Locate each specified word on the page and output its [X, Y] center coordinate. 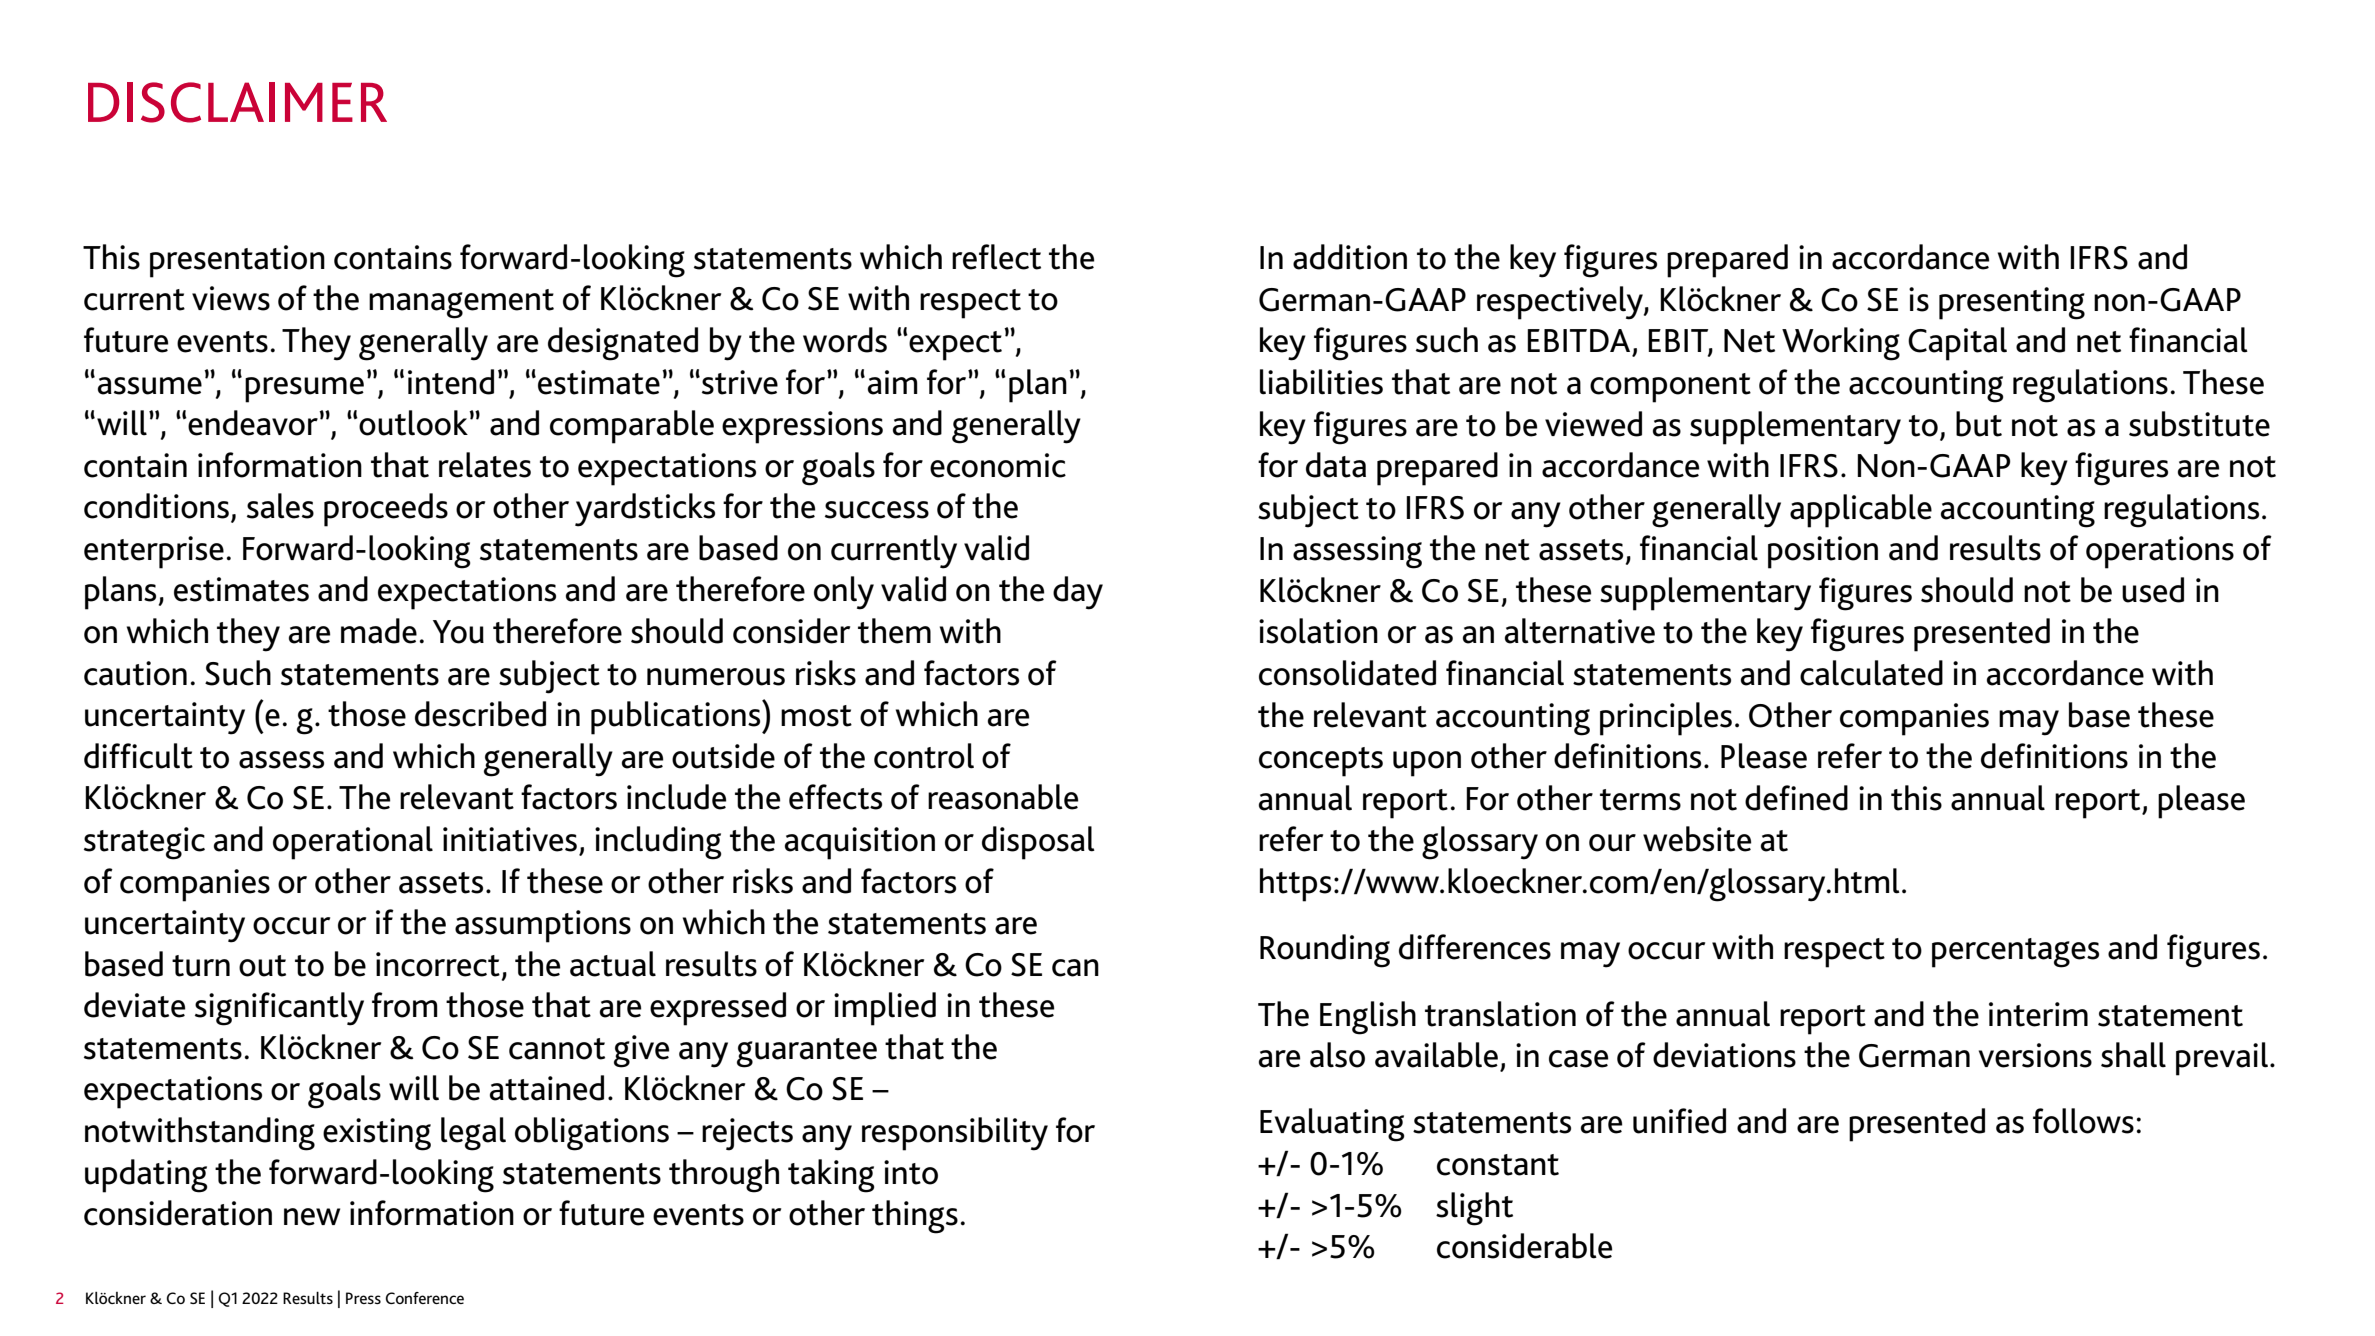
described [480, 714]
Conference [424, 1298]
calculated [1871, 673]
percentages [2015, 953]
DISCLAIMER [237, 102]
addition [1350, 257]
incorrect [438, 964]
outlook [413, 423]
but [1979, 424]
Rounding [1325, 951]
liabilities [1321, 382]
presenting [2012, 303]
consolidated [1347, 673]
